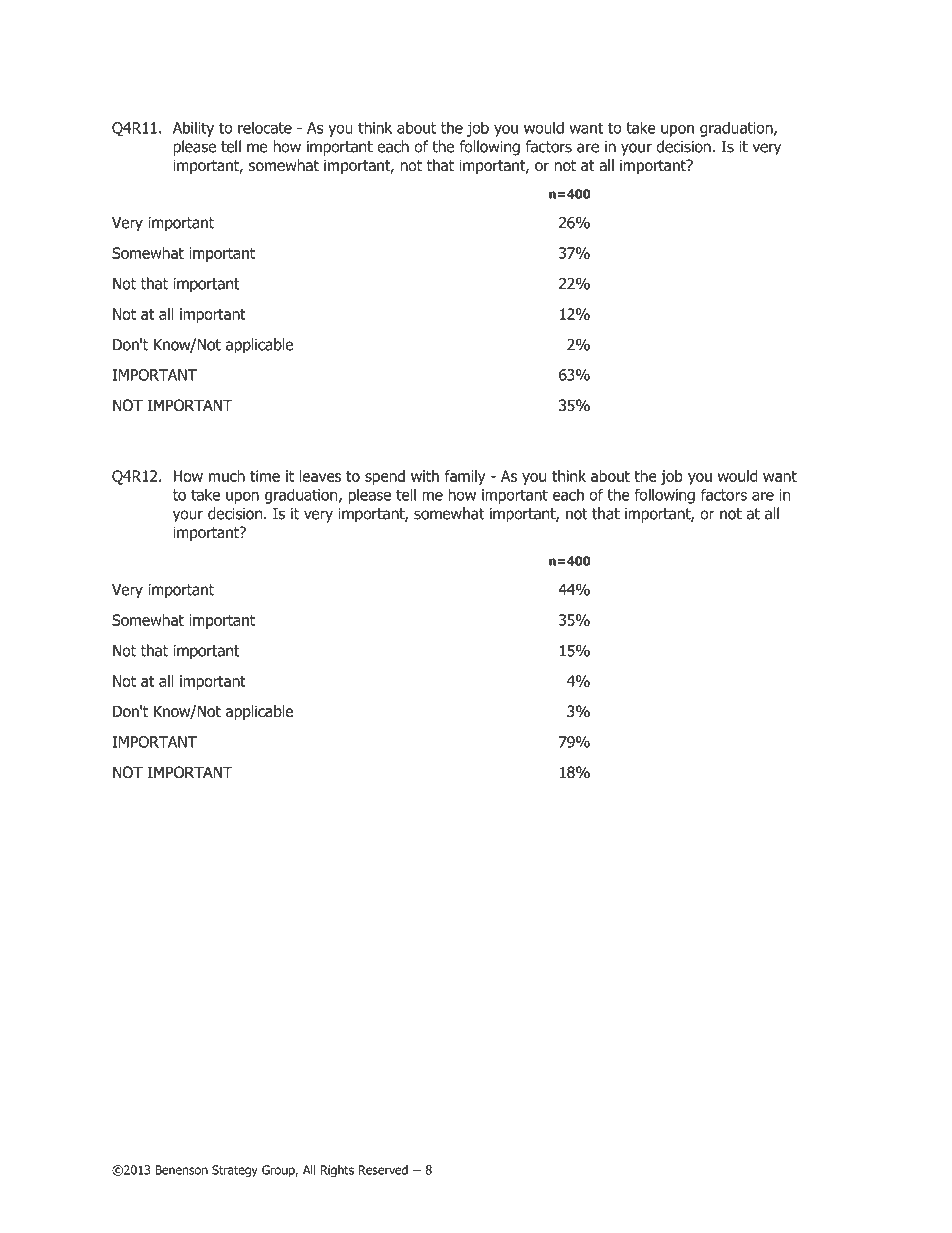 This document has height=1233, width=952. Describe the element at coordinates (337, 1171) in the document. I see `Rights` at that location.
